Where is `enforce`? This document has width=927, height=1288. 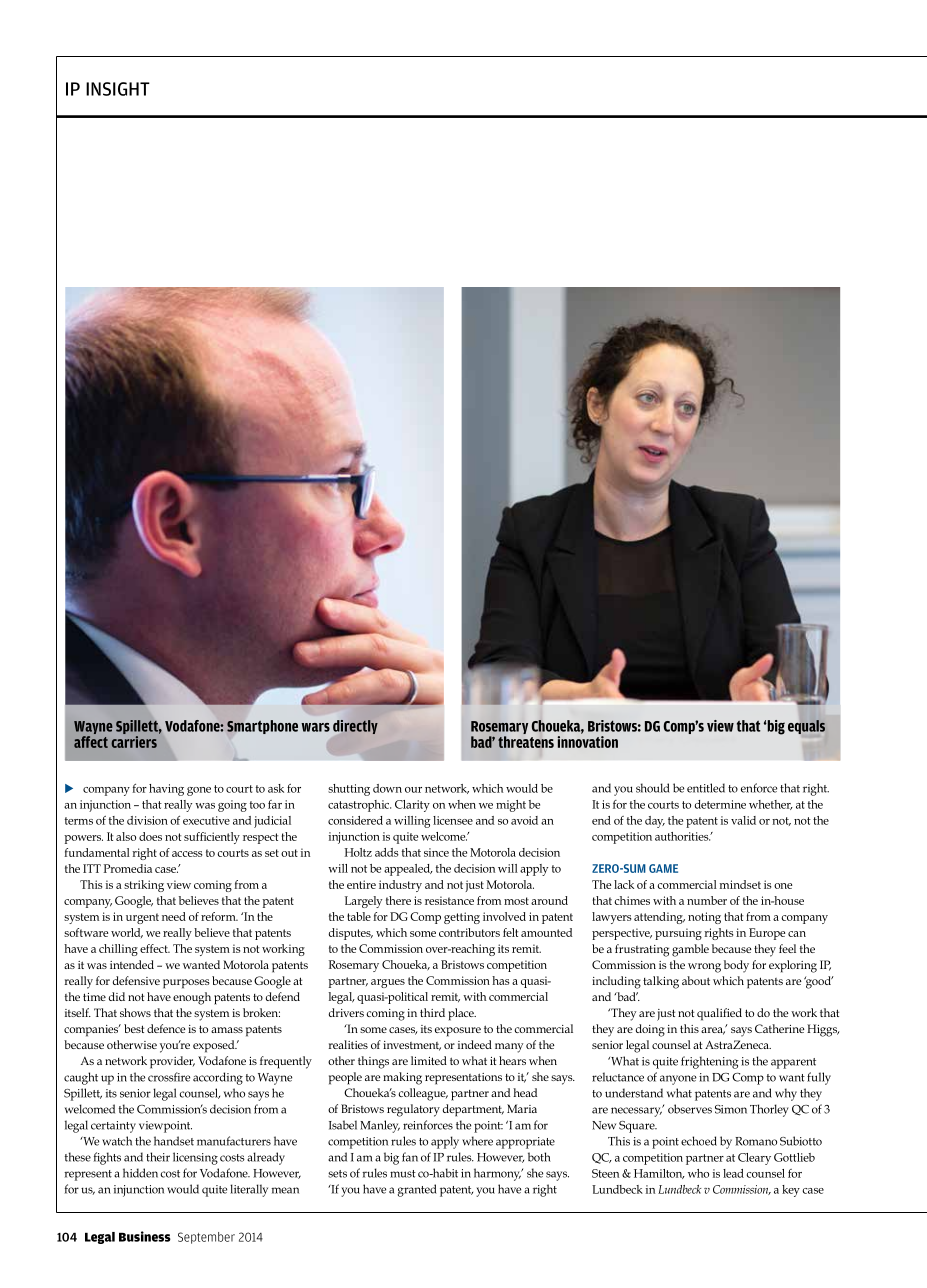 enforce is located at coordinates (759, 788).
